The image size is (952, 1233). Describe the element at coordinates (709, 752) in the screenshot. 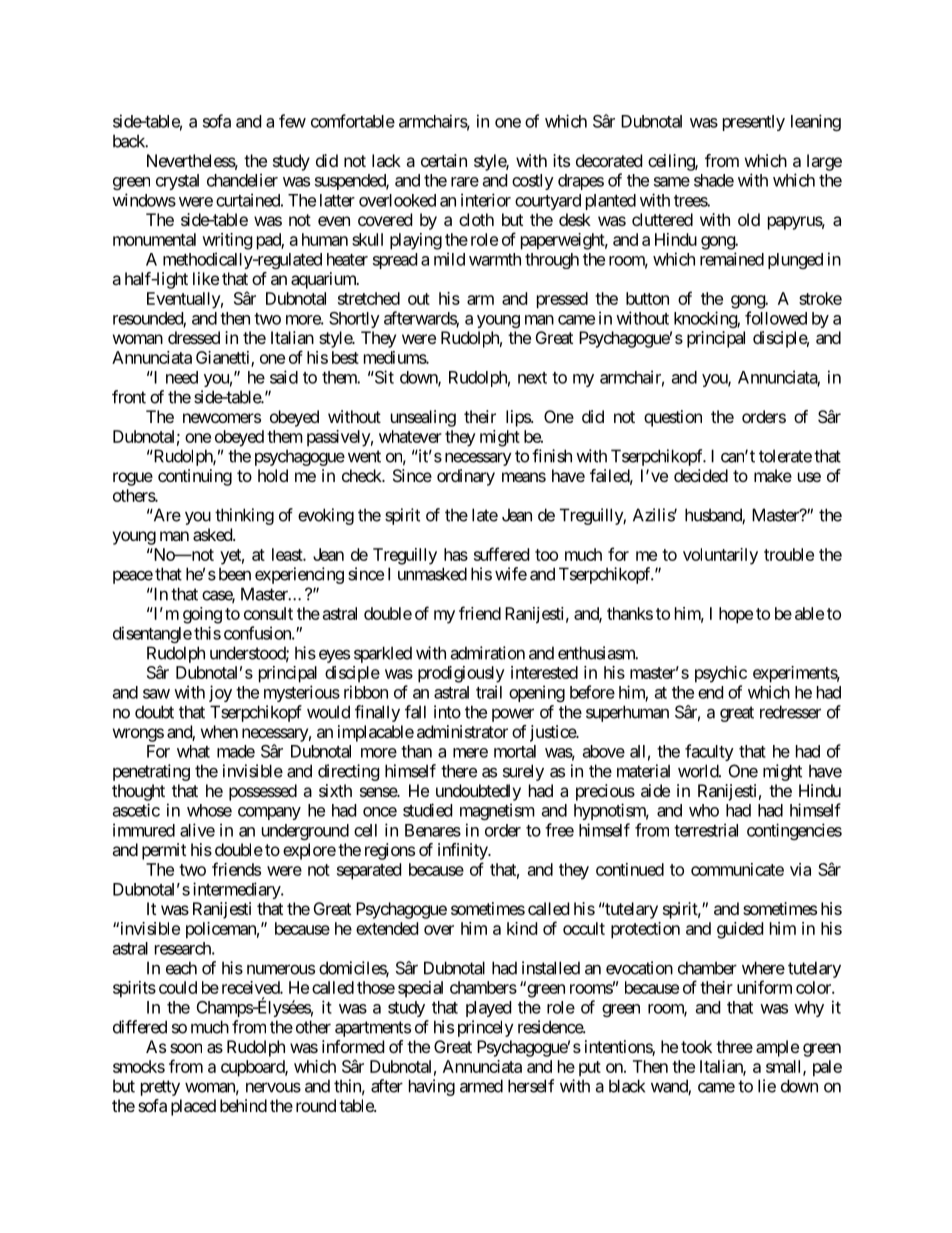

I see `faculty` at that location.
